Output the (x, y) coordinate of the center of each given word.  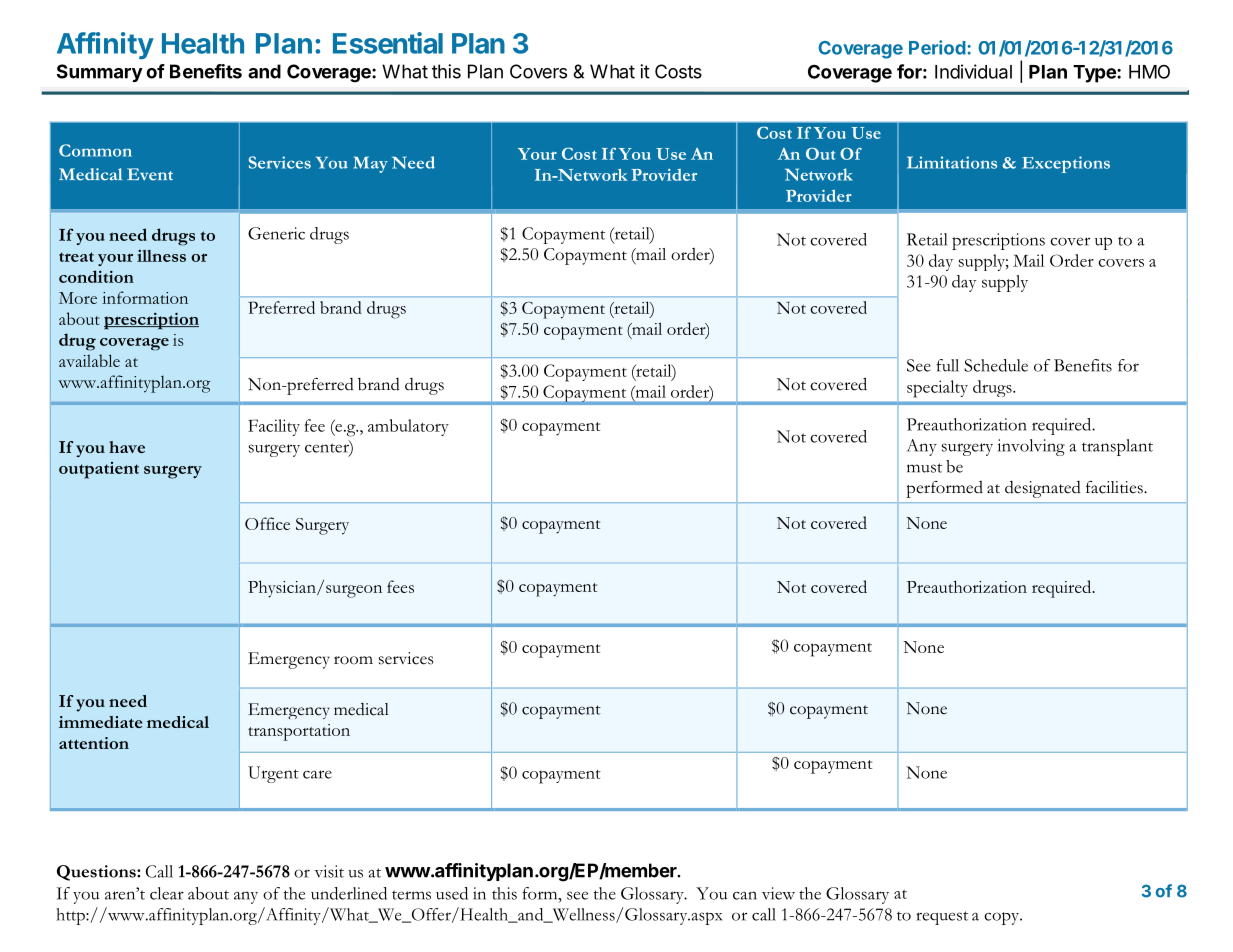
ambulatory (408, 427)
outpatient (99, 470)
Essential (388, 43)
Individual (973, 71)
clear (167, 893)
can (745, 895)
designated (1043, 489)
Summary (100, 73)
